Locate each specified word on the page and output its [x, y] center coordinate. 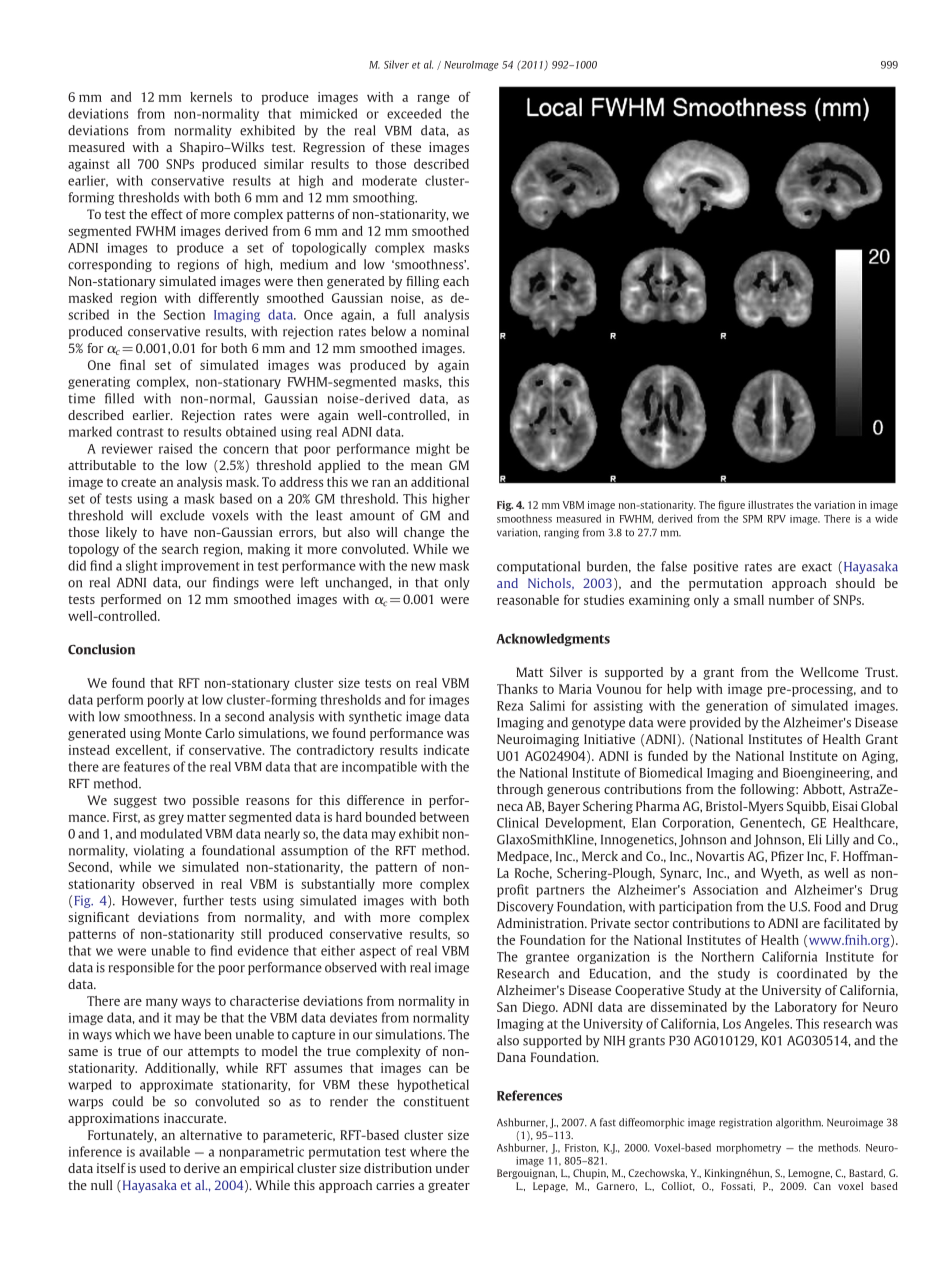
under [453, 1168]
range [433, 99]
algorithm [799, 1123]
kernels [211, 97]
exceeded [414, 113]
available [164, 1151]
